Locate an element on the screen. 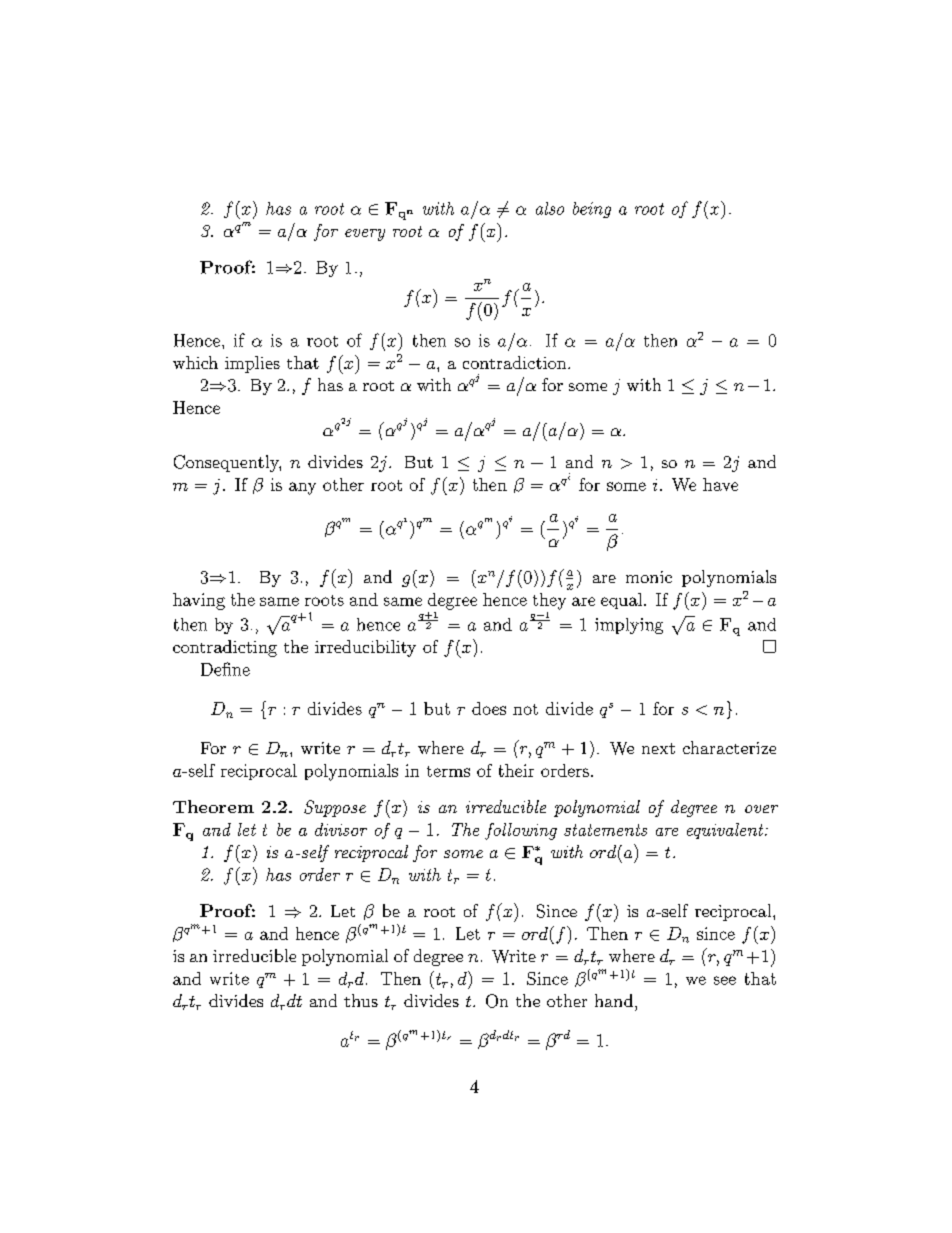 This screenshot has width=952, height=1233. Define is located at coordinates (225, 669).
